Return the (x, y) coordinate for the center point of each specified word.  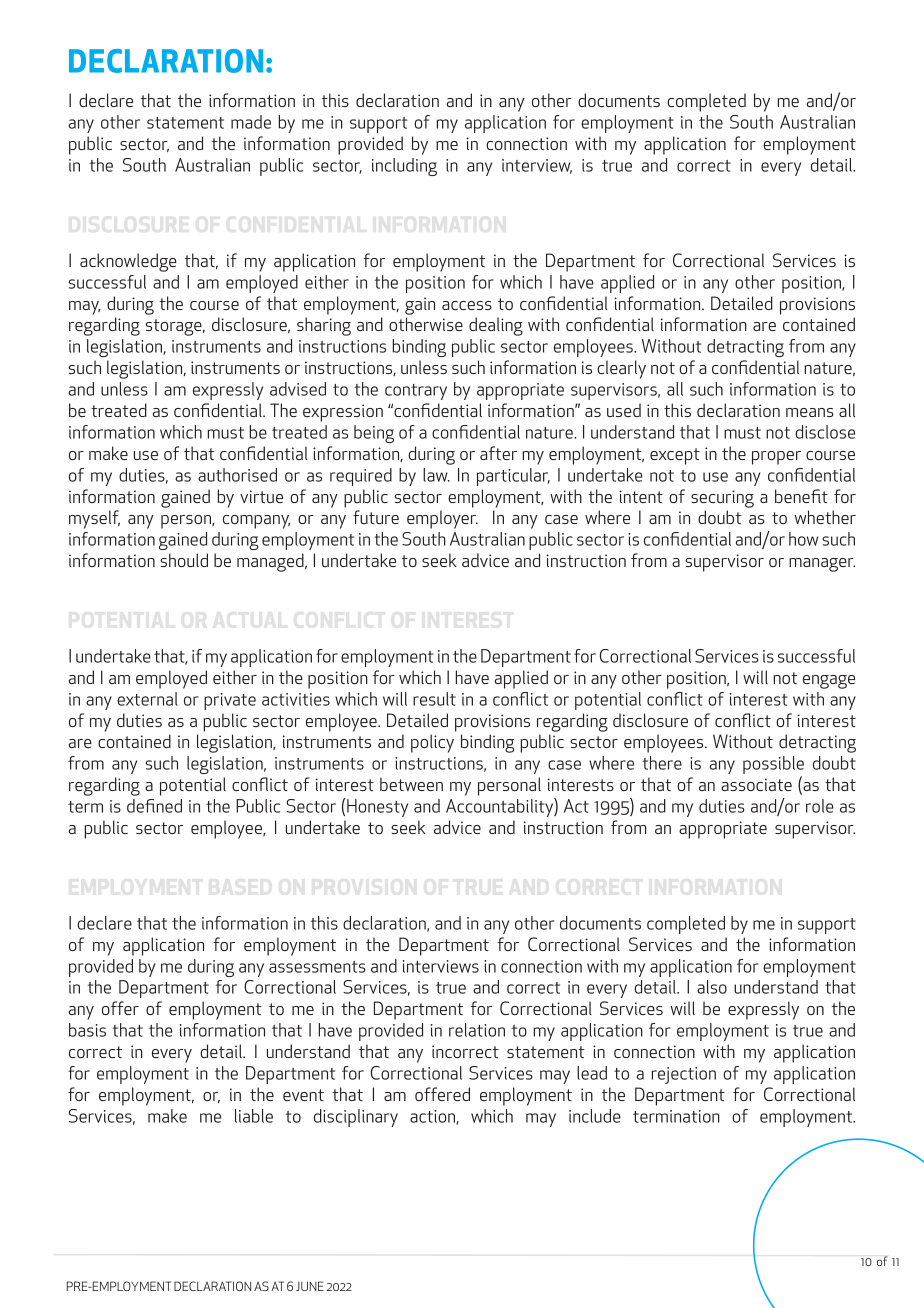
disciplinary (356, 1118)
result (434, 699)
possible (773, 766)
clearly (621, 369)
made (251, 122)
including (404, 167)
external (147, 699)
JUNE (310, 1286)
